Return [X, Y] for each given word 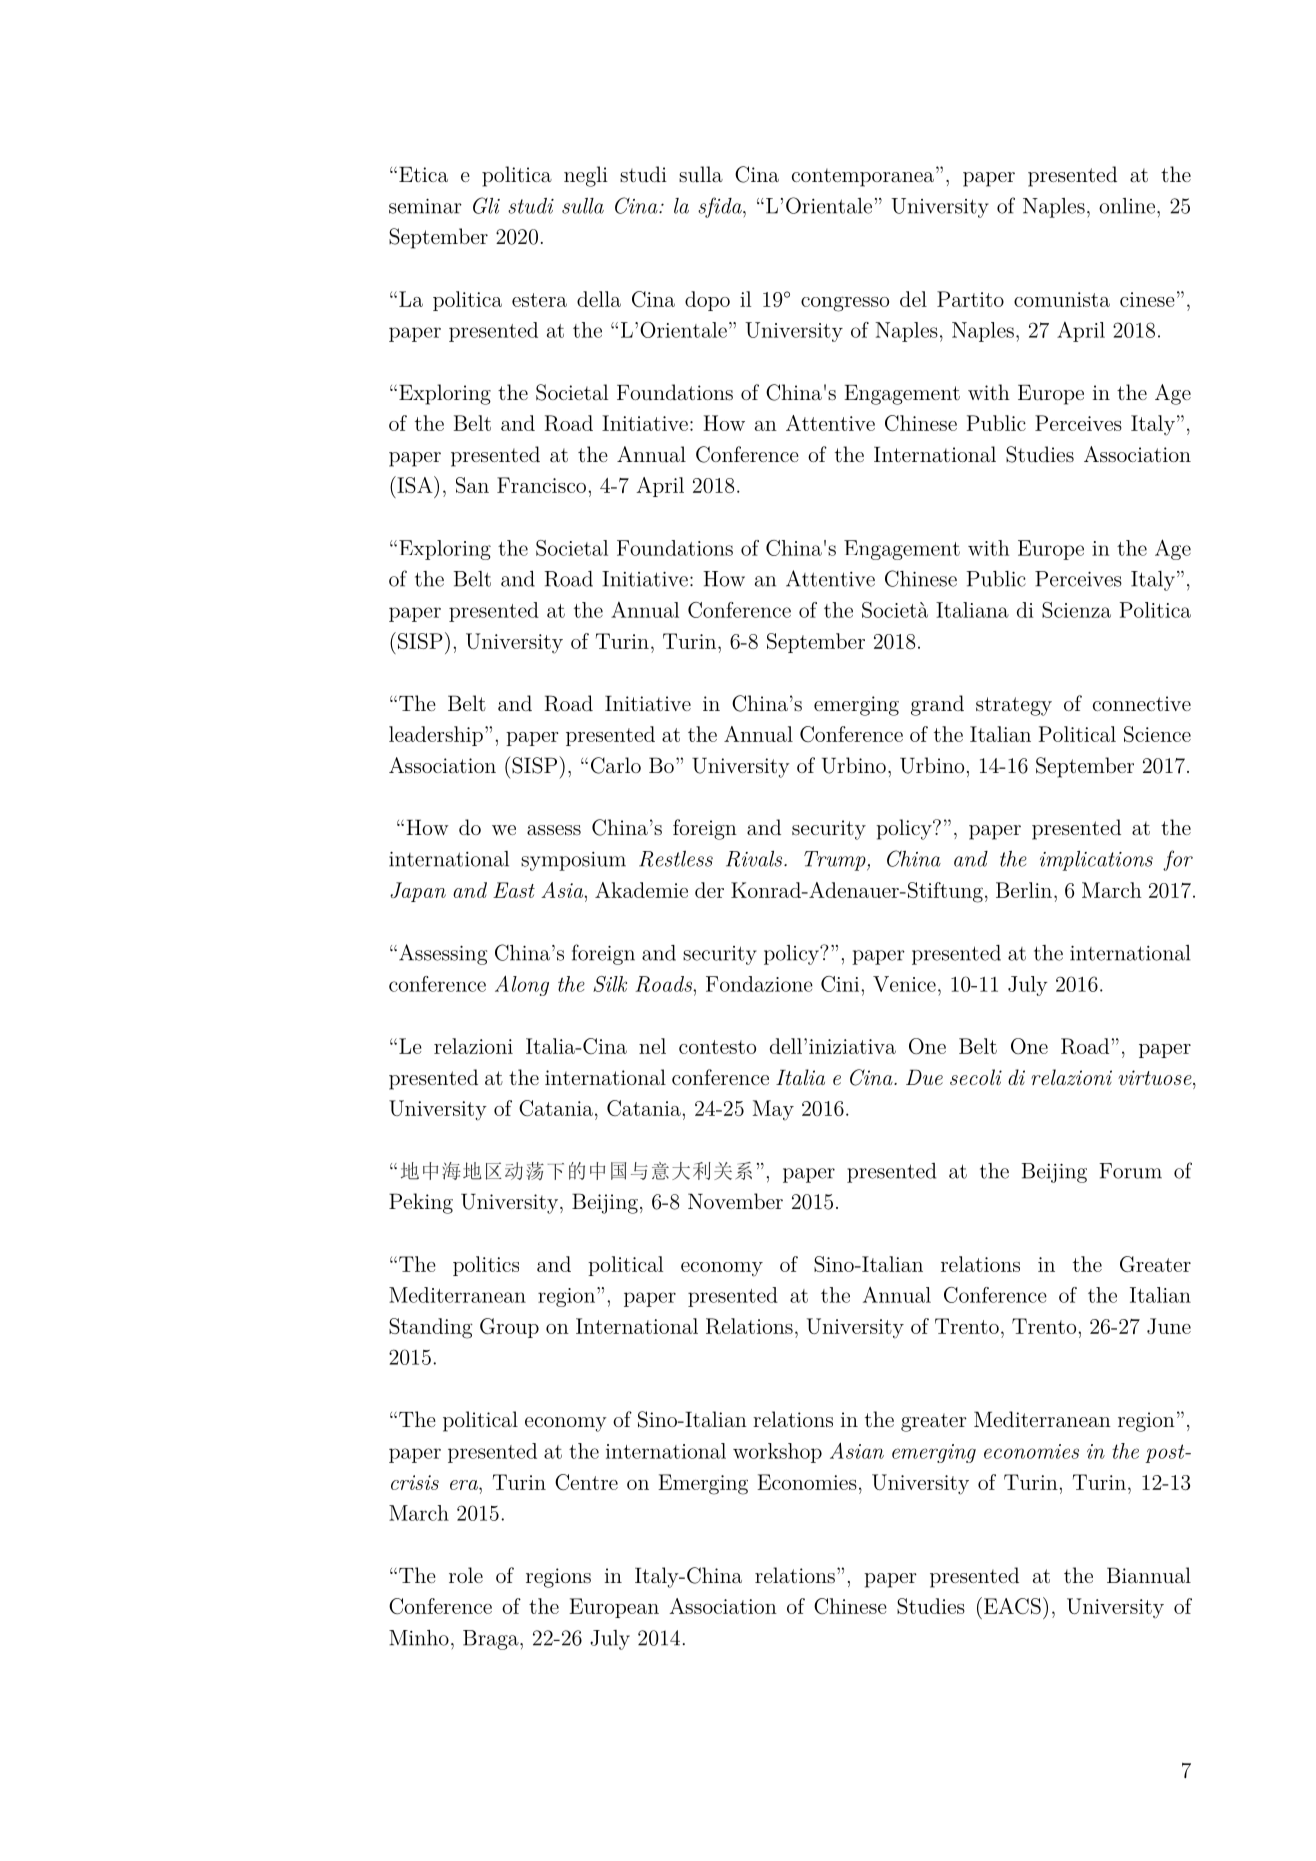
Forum [1130, 1171]
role [466, 1575]
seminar [425, 206]
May [773, 1110]
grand [937, 705]
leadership [436, 736]
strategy [1014, 706]
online [1128, 206]
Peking [421, 1203]
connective [1142, 703]
